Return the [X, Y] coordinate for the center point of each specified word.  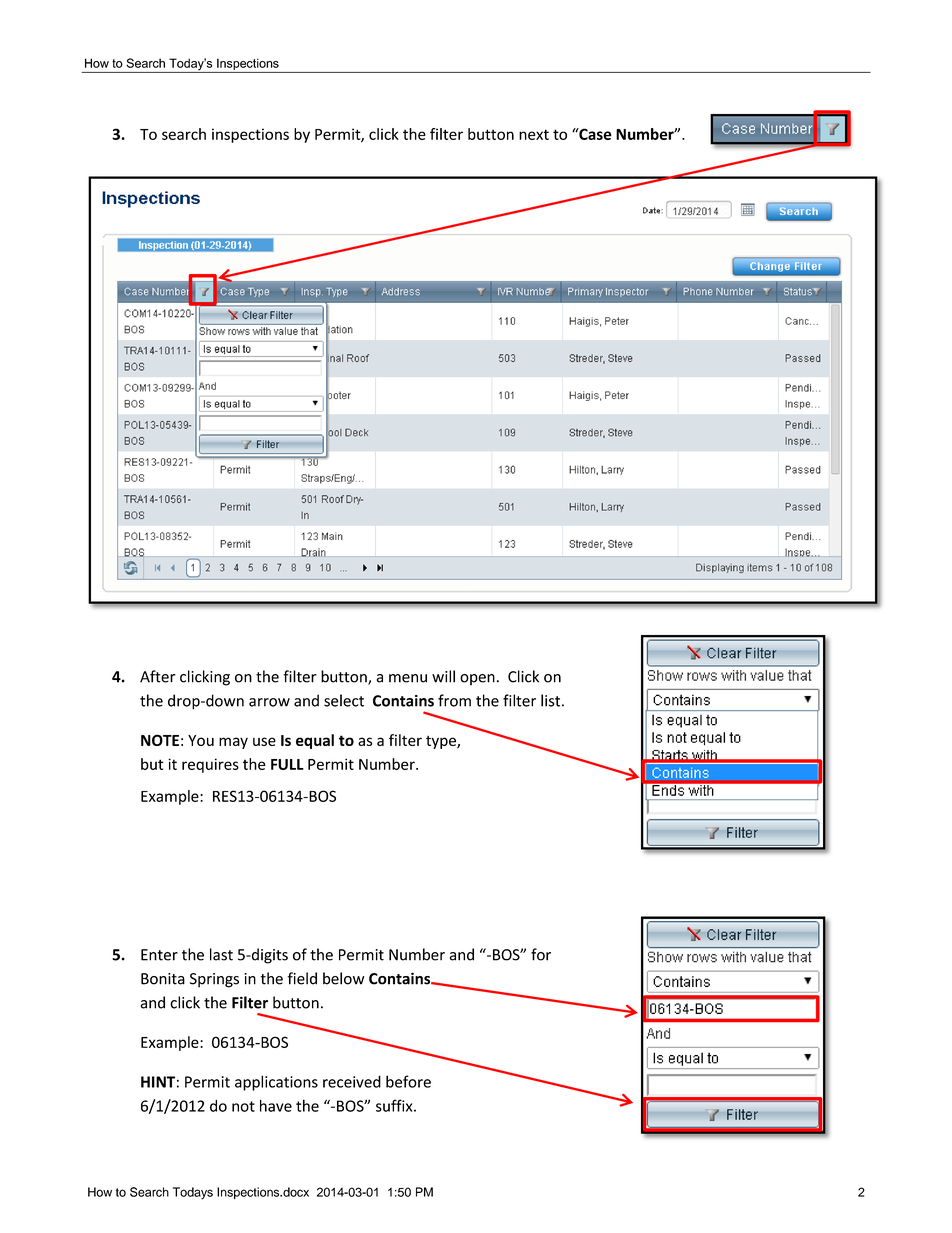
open [477, 680]
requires [210, 765]
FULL [287, 764]
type [442, 742]
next [534, 134]
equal [315, 741]
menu [408, 678]
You [201, 740]
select [344, 700]
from [454, 700]
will [443, 676]
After [158, 676]
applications [276, 1083]
